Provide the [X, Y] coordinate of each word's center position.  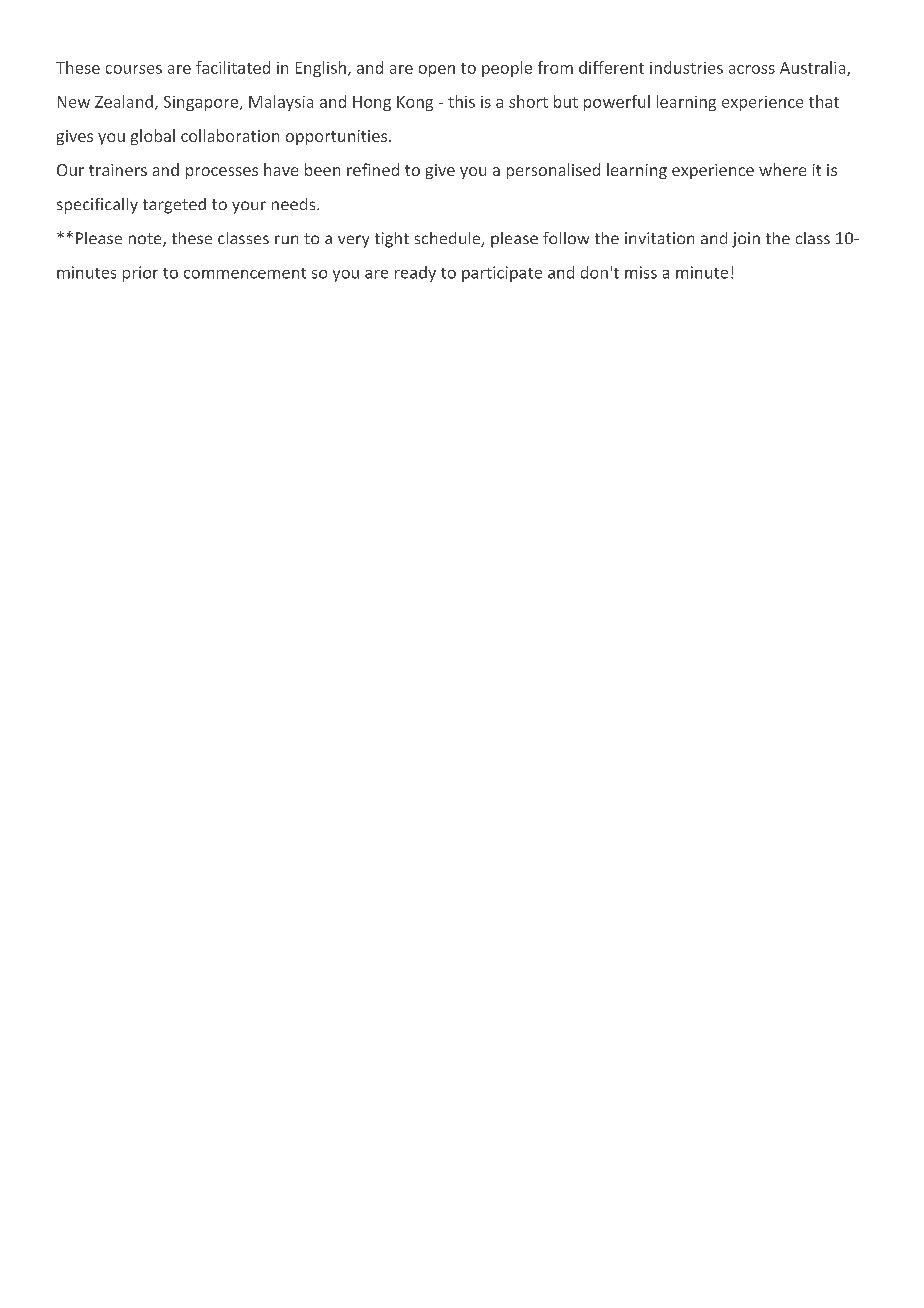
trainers [118, 170]
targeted [174, 206]
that [824, 101]
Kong [415, 103]
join [746, 240]
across [752, 69]
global [153, 137]
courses [134, 69]
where [782, 169]
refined [373, 169]
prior [140, 274]
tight [392, 240]
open [437, 71]
